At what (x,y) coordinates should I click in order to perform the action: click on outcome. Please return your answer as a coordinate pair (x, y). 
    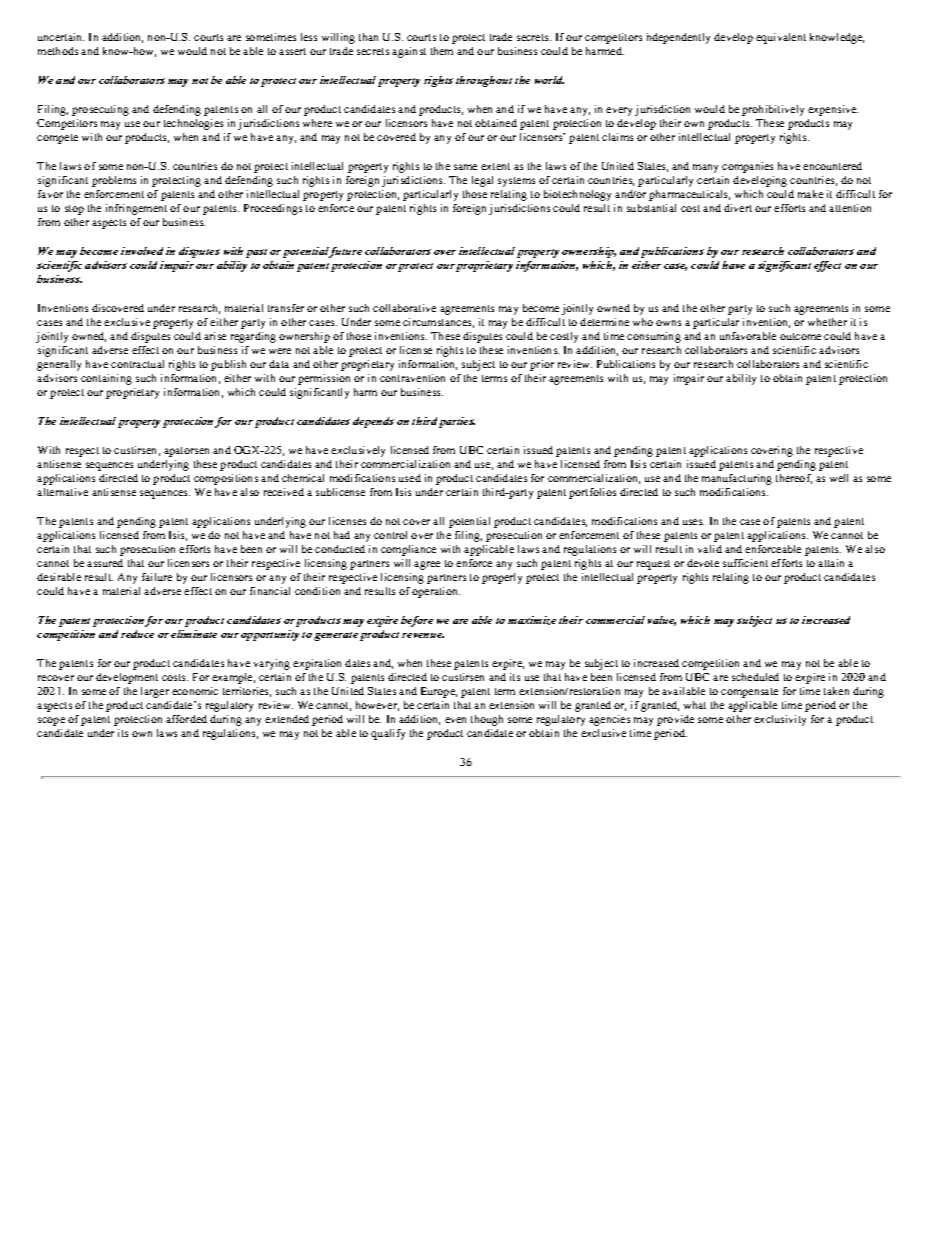
    Looking at the image, I should click on (800, 336).
